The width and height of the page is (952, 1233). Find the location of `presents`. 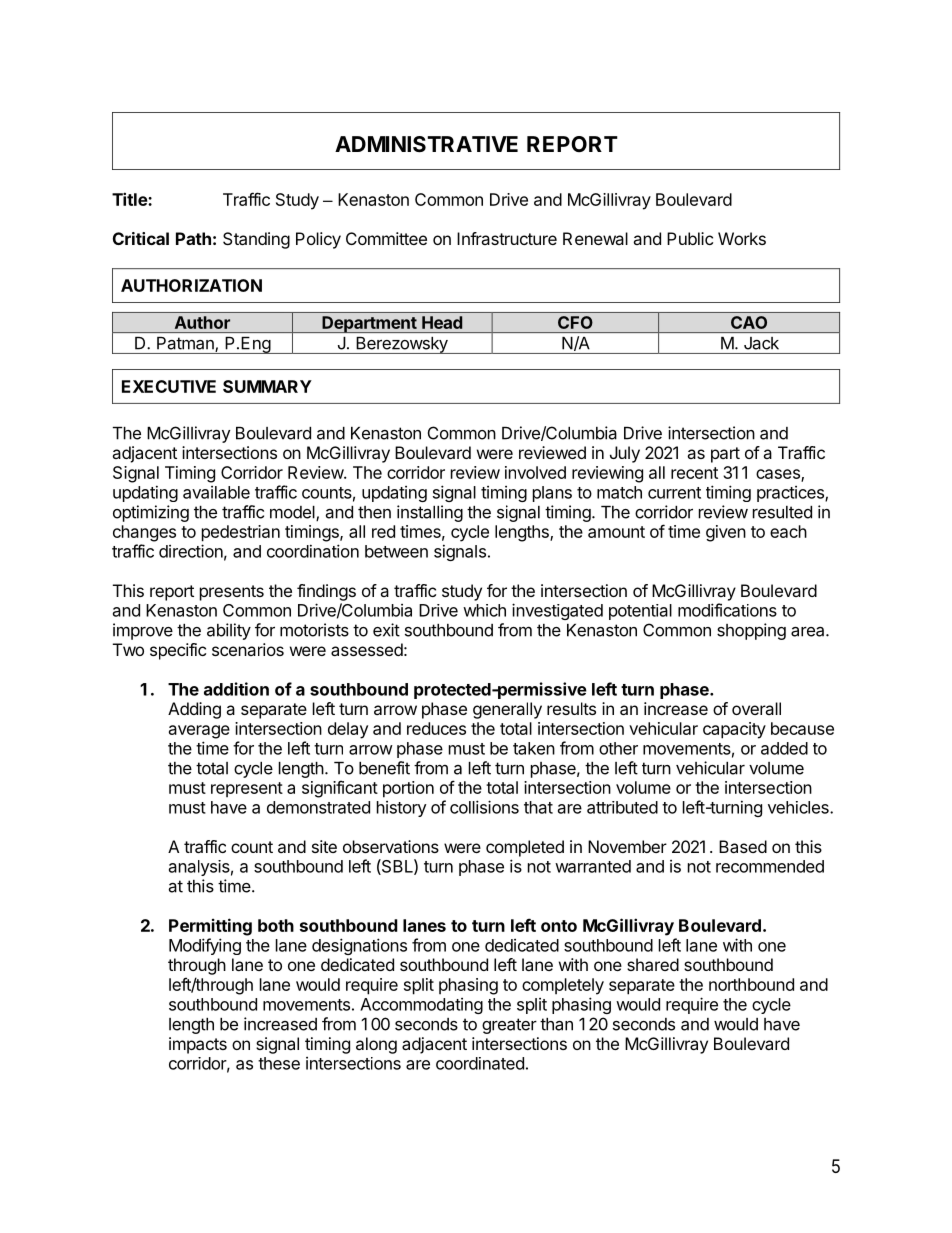

presents is located at coordinates (232, 593).
